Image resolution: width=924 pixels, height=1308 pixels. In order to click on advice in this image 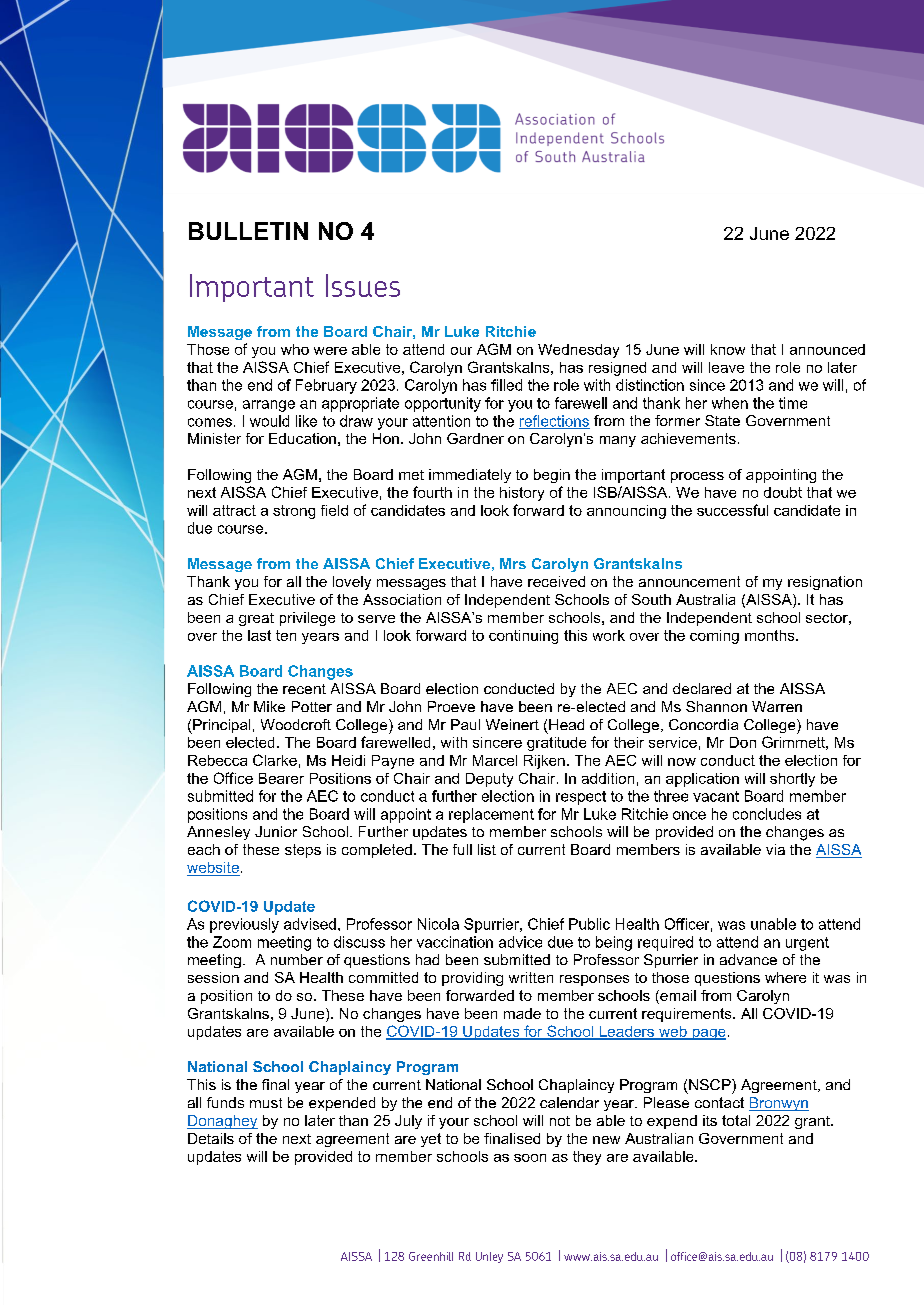, I will do `click(520, 942)`.
